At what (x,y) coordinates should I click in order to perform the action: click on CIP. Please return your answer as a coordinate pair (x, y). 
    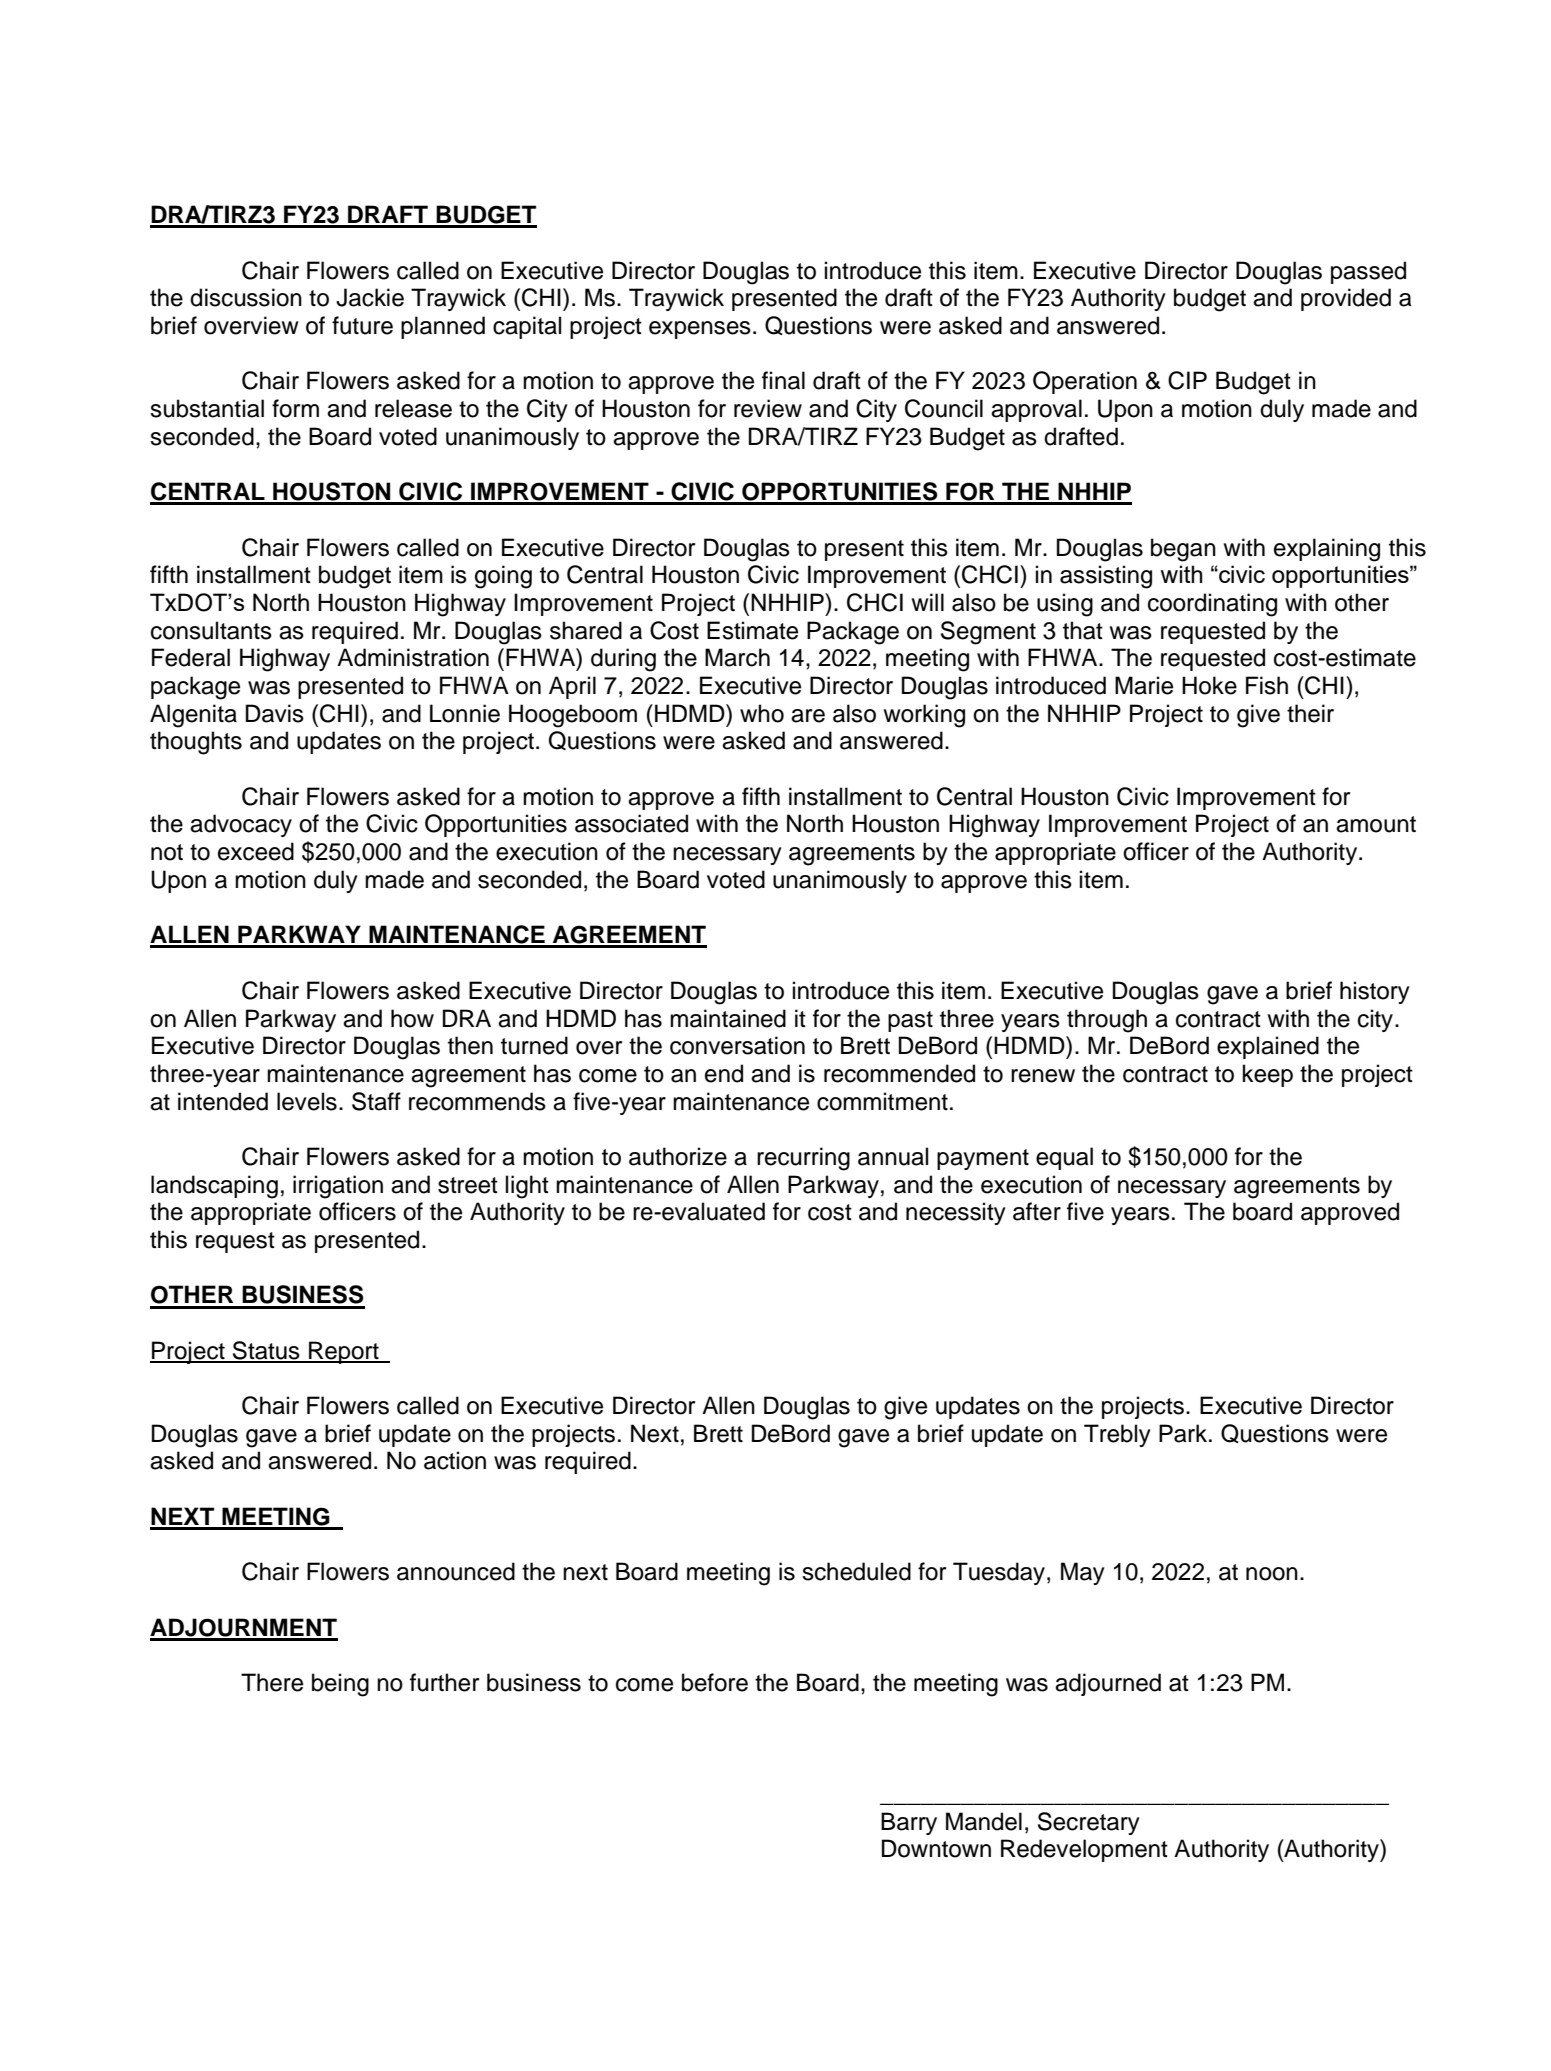
    Looking at the image, I should click on (1187, 380).
